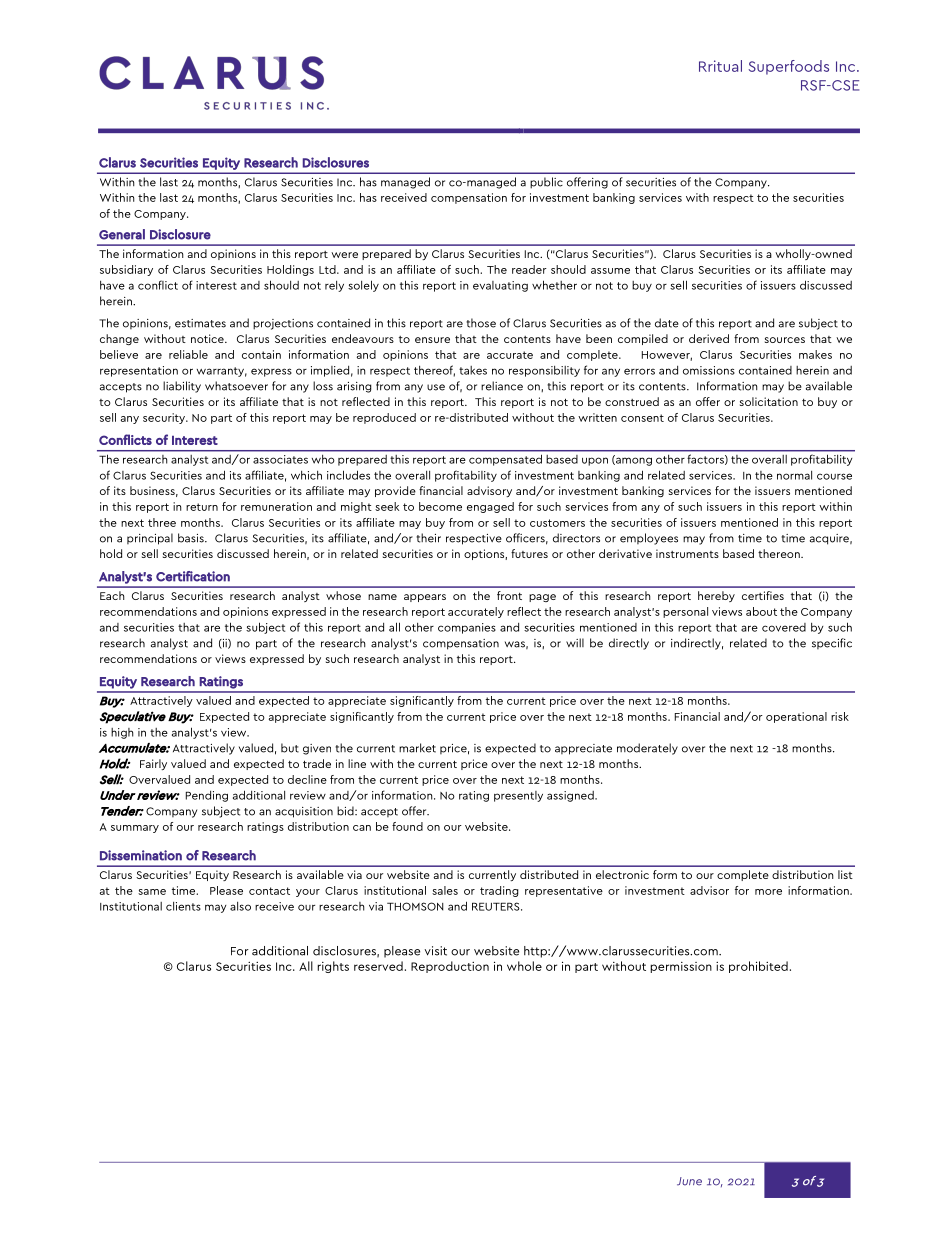 This screenshot has width=952, height=1233. I want to click on operational, so click(796, 717).
